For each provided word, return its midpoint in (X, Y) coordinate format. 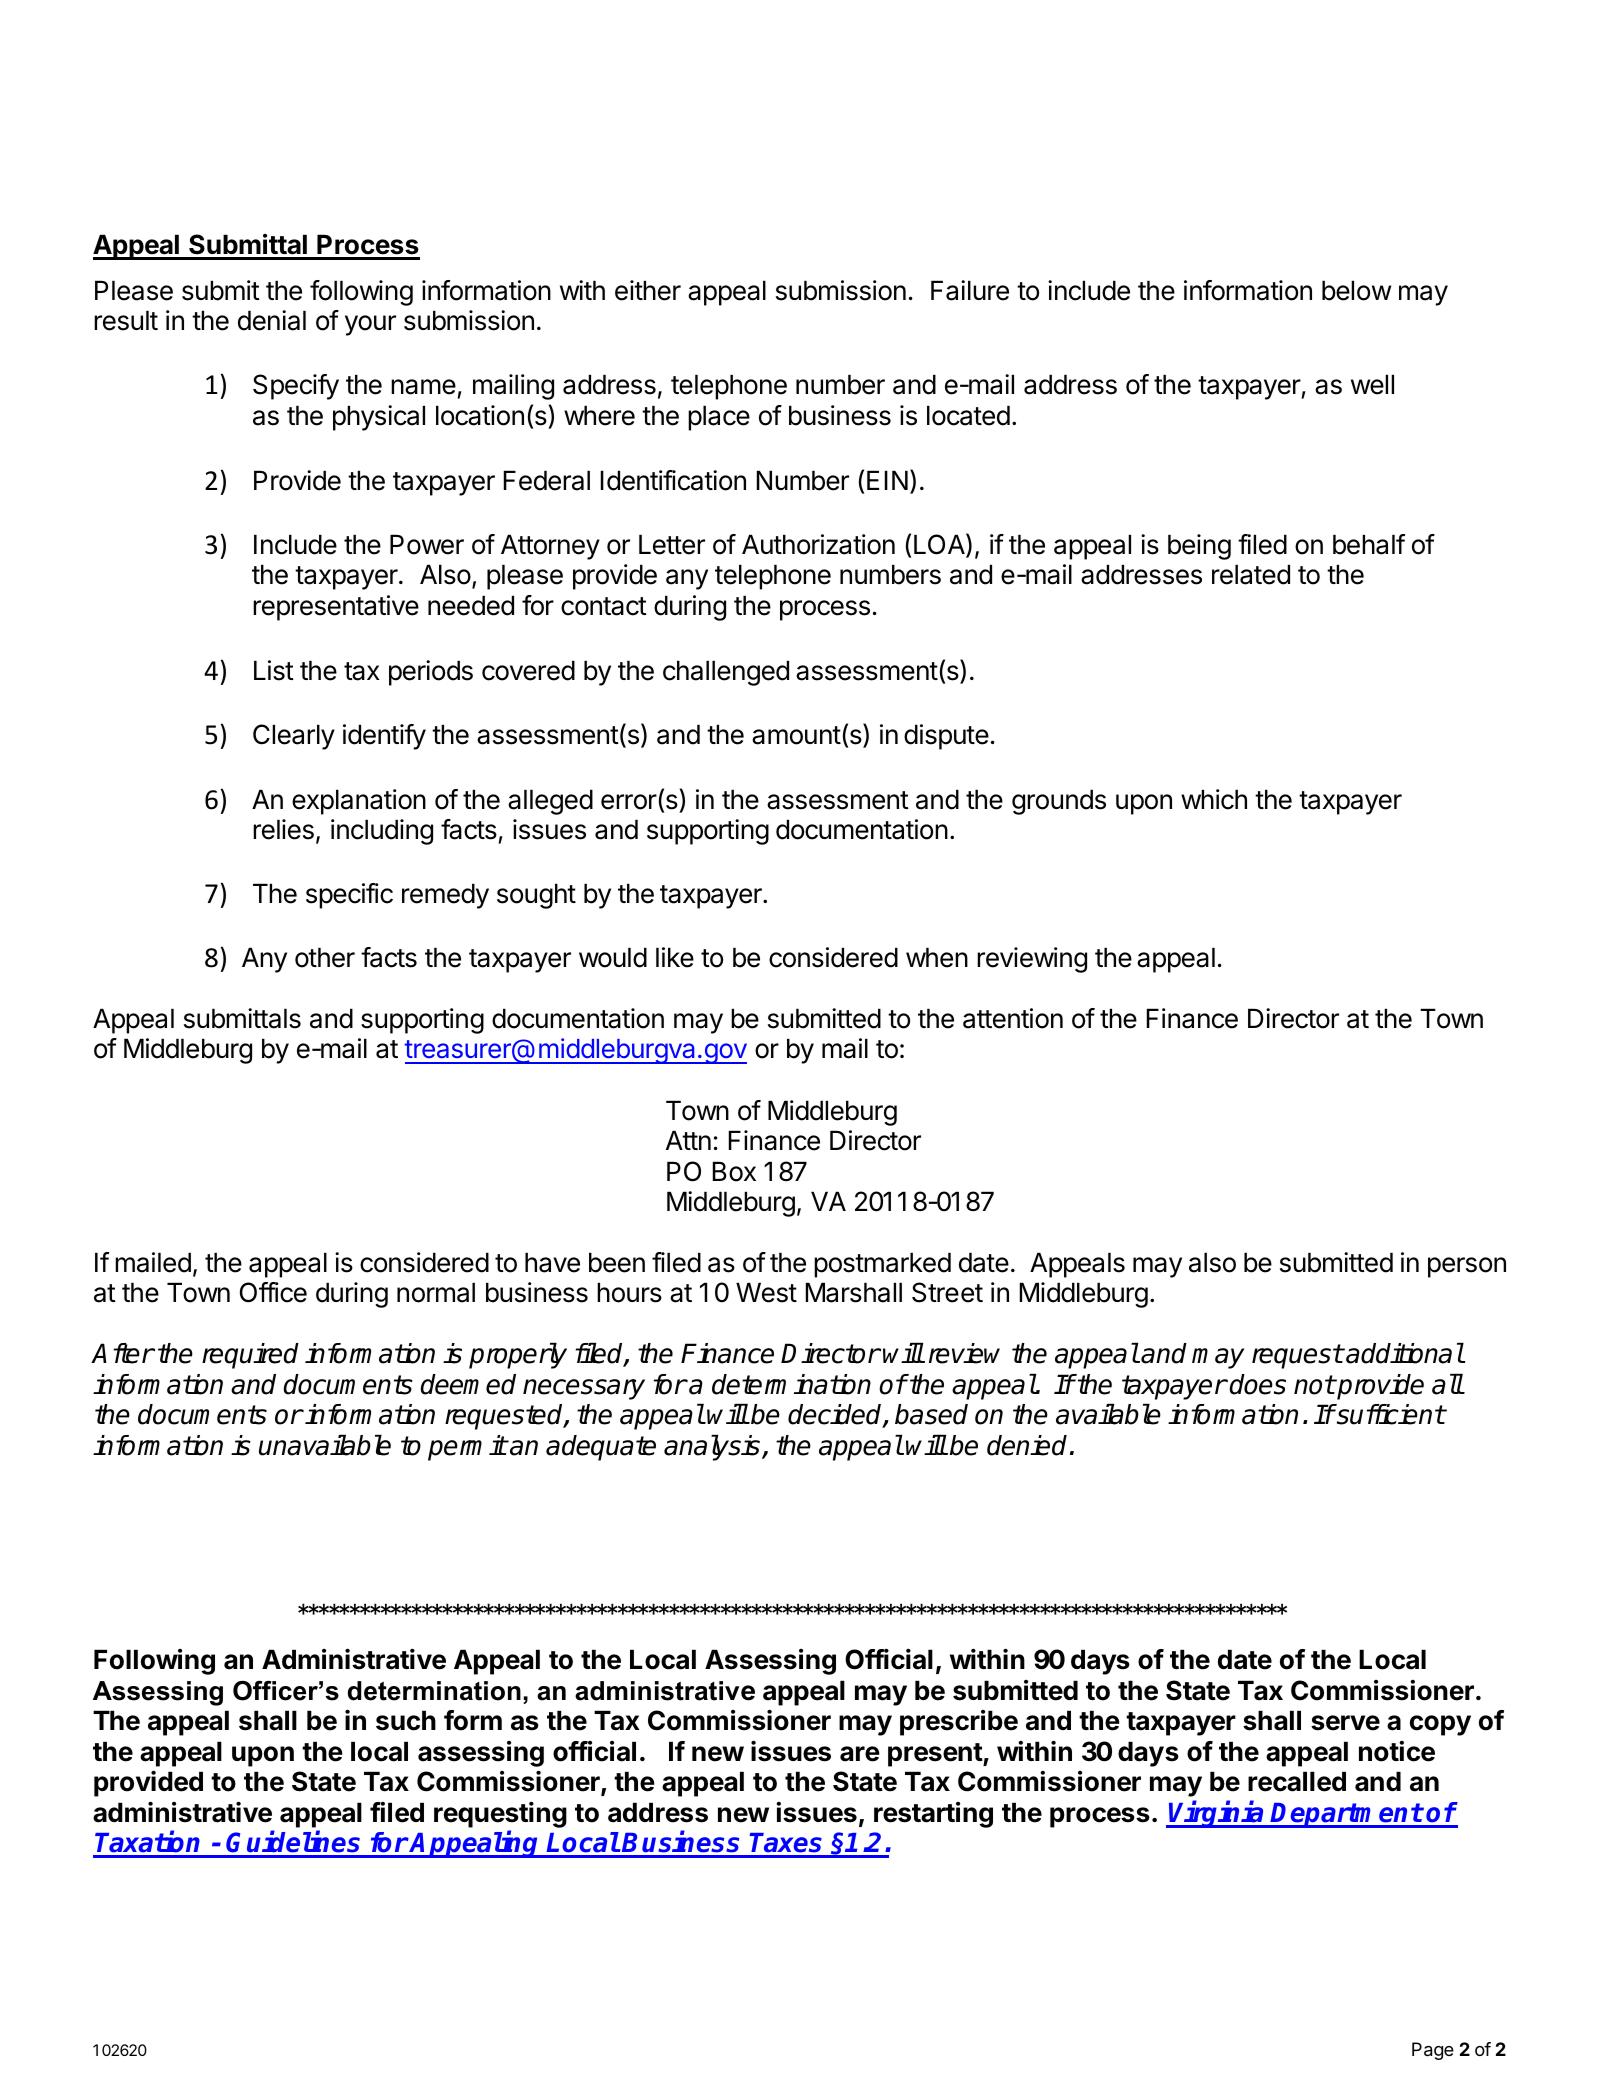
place (719, 418)
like (675, 957)
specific (349, 896)
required (250, 1356)
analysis (713, 1448)
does (1257, 1384)
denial (272, 320)
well (1372, 384)
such (406, 1720)
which (1214, 799)
